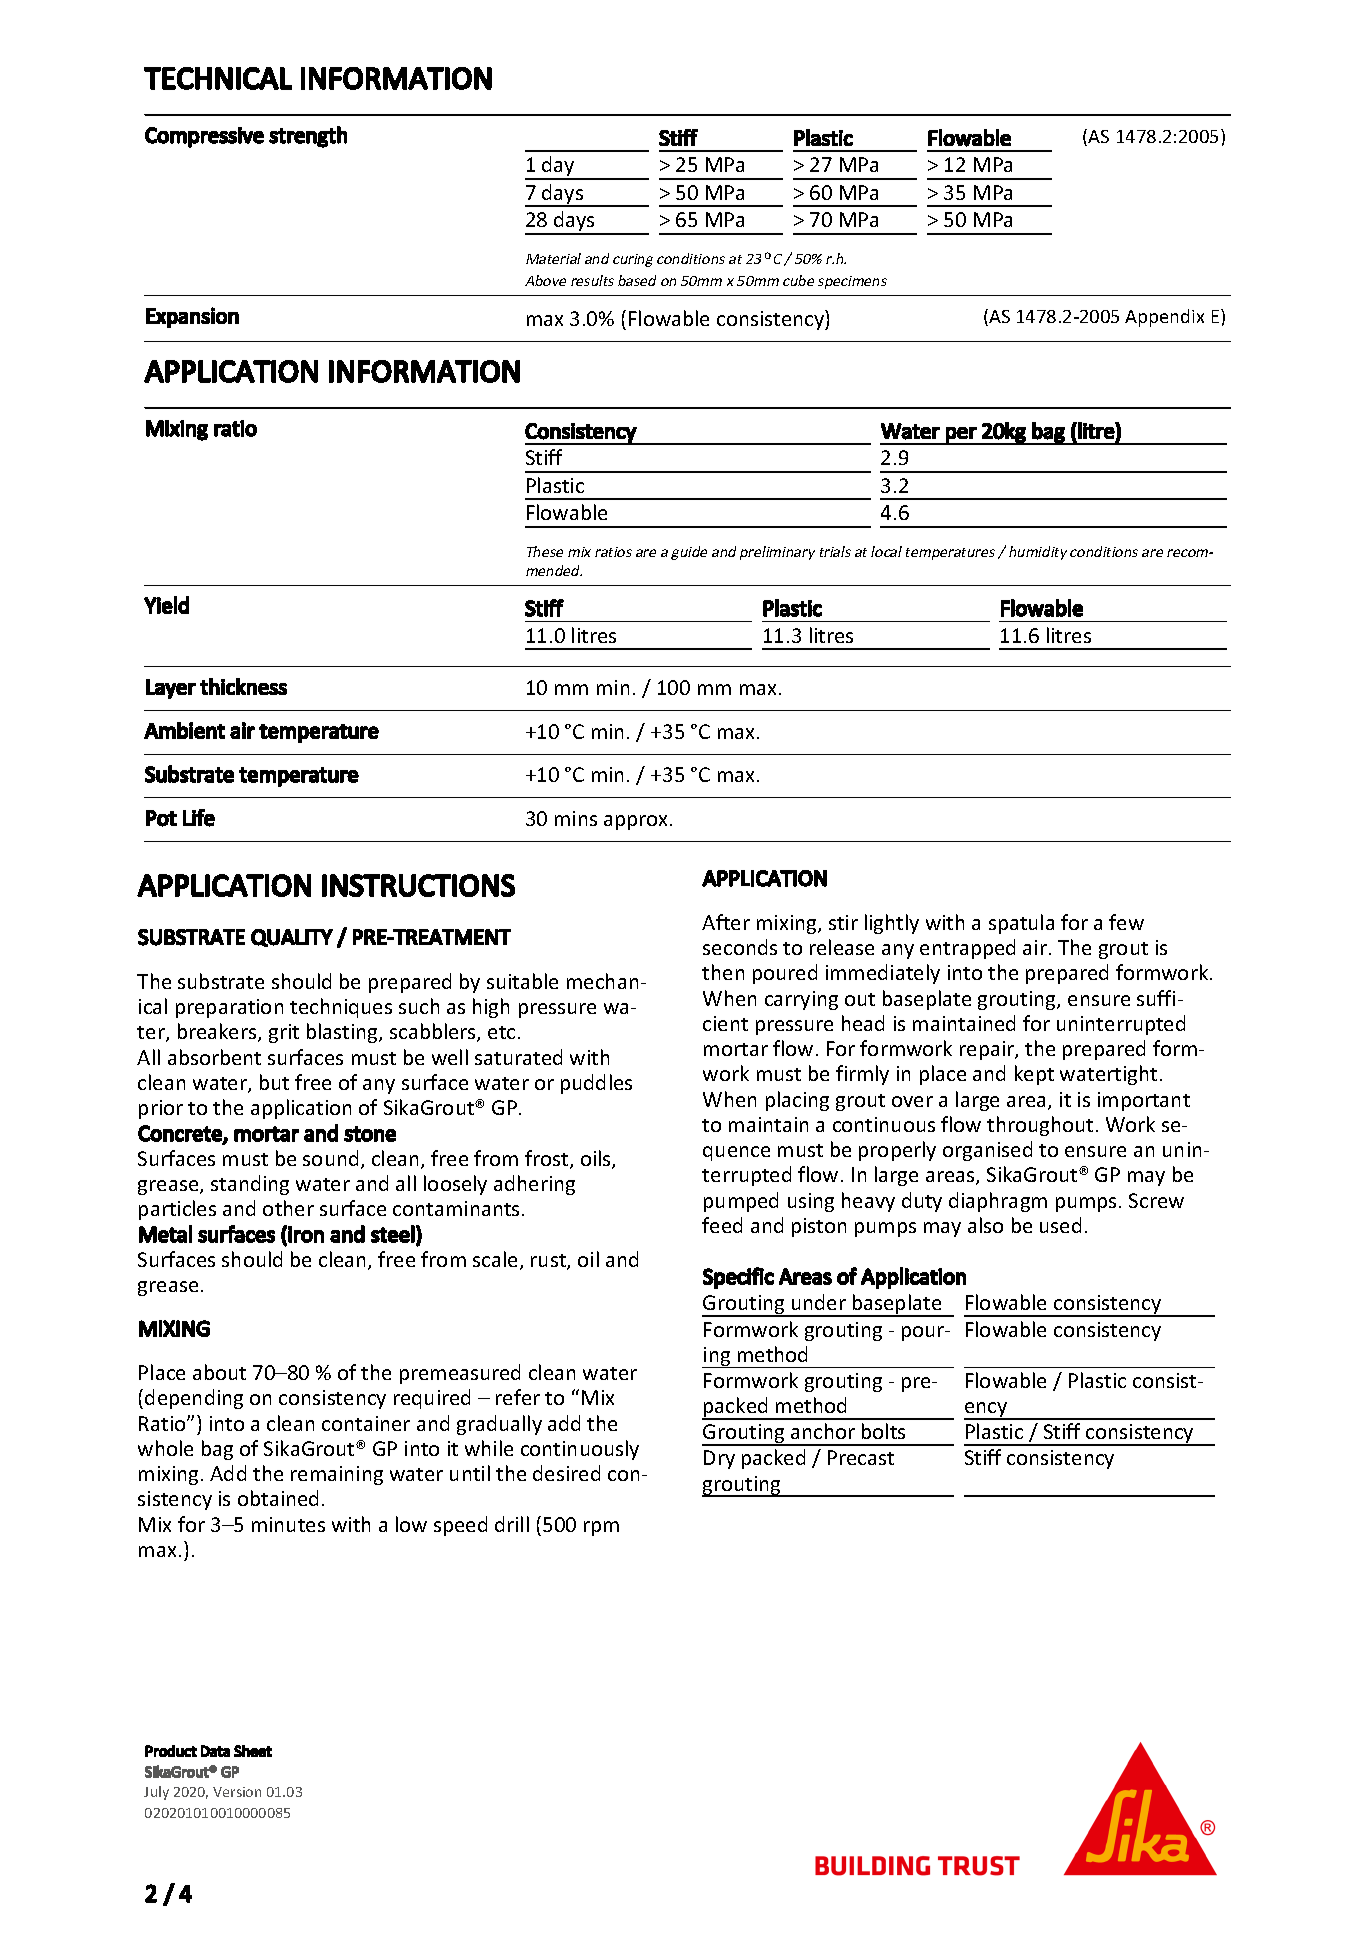 This document has width=1369, height=1936. I want to click on Appendix, so click(1164, 318).
